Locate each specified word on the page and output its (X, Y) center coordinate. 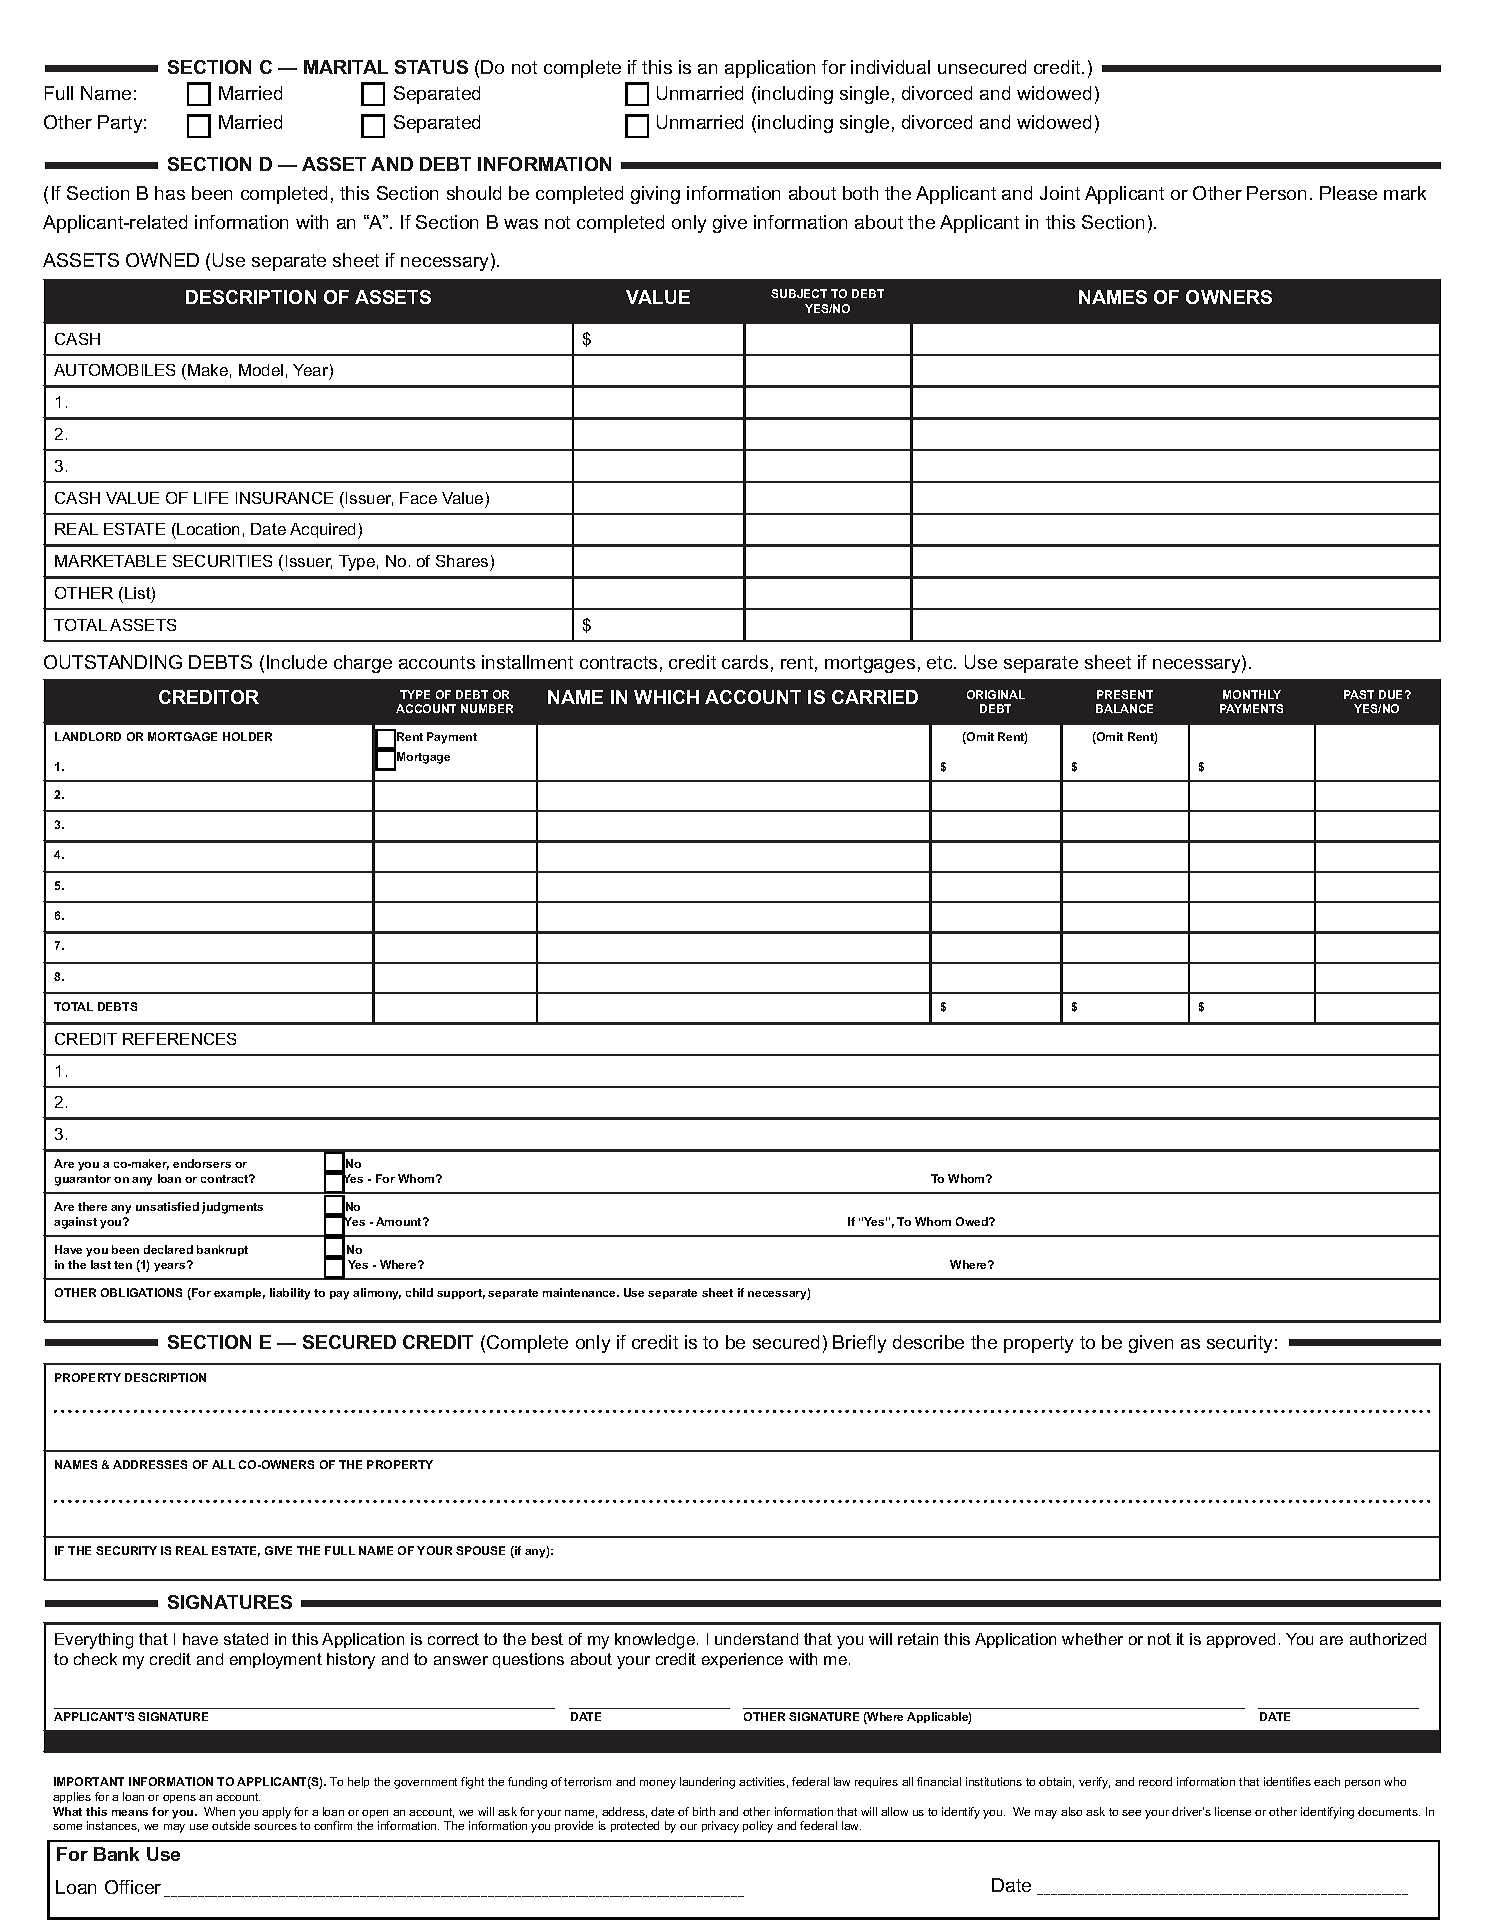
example (239, 1293)
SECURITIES (222, 561)
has (170, 193)
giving (655, 195)
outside (231, 1825)
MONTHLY (1252, 694)
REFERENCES (179, 1039)
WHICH (666, 697)
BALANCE (1124, 708)
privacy (720, 1827)
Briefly (859, 1344)
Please (1348, 193)
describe (928, 1342)
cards (745, 662)
